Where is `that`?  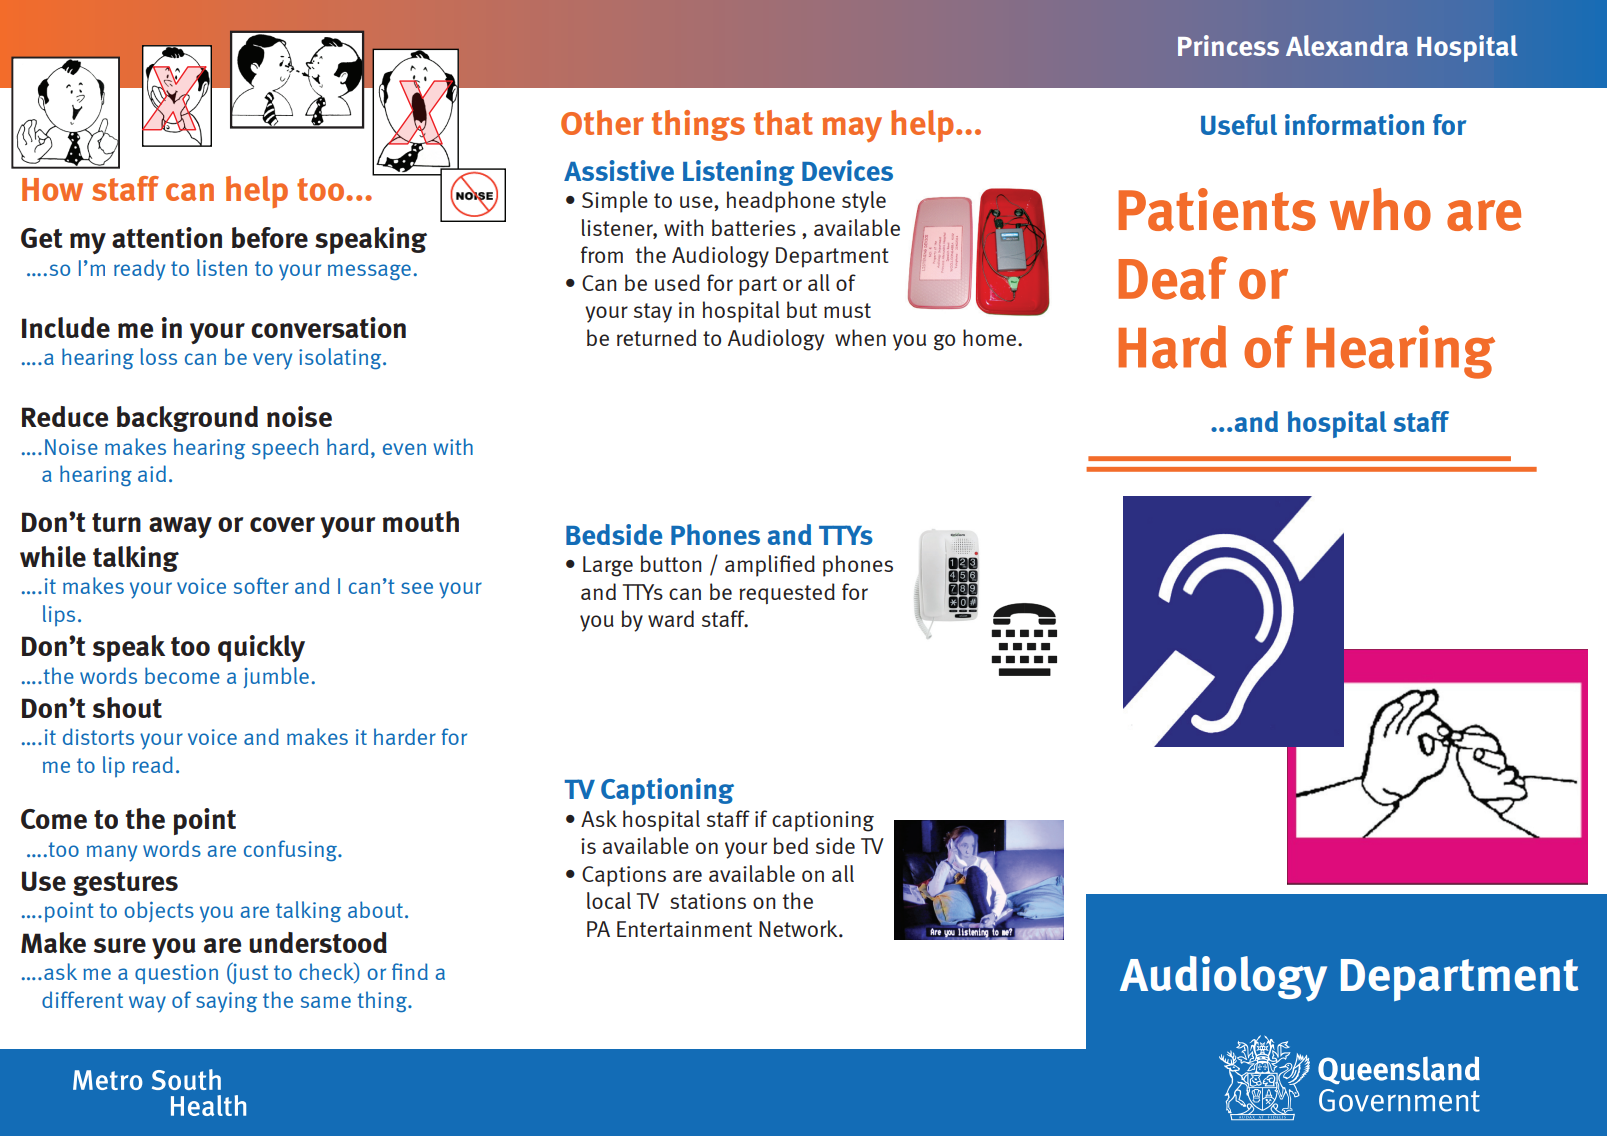 that is located at coordinates (783, 122).
